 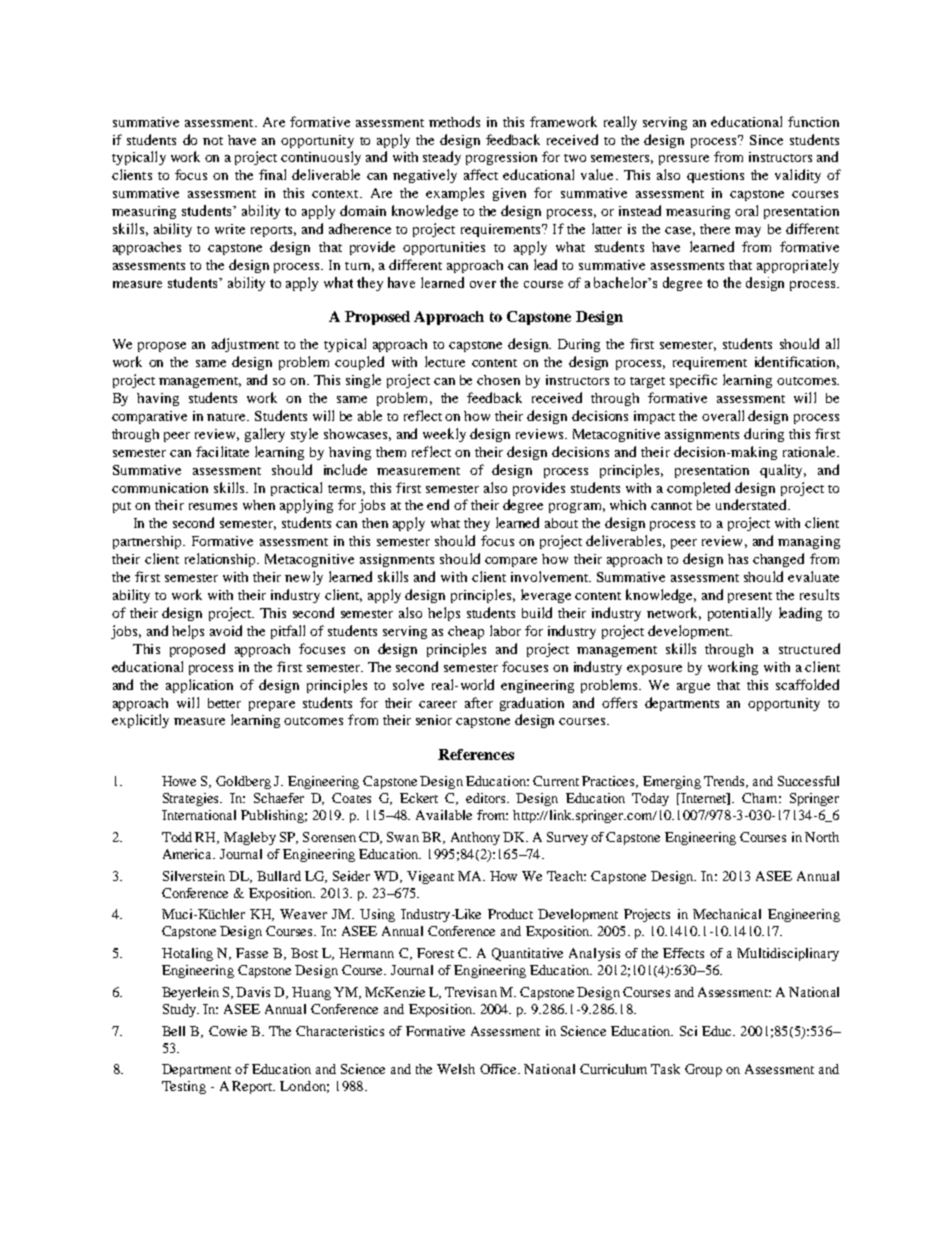 I want to click on potentially, so click(x=740, y=614).
